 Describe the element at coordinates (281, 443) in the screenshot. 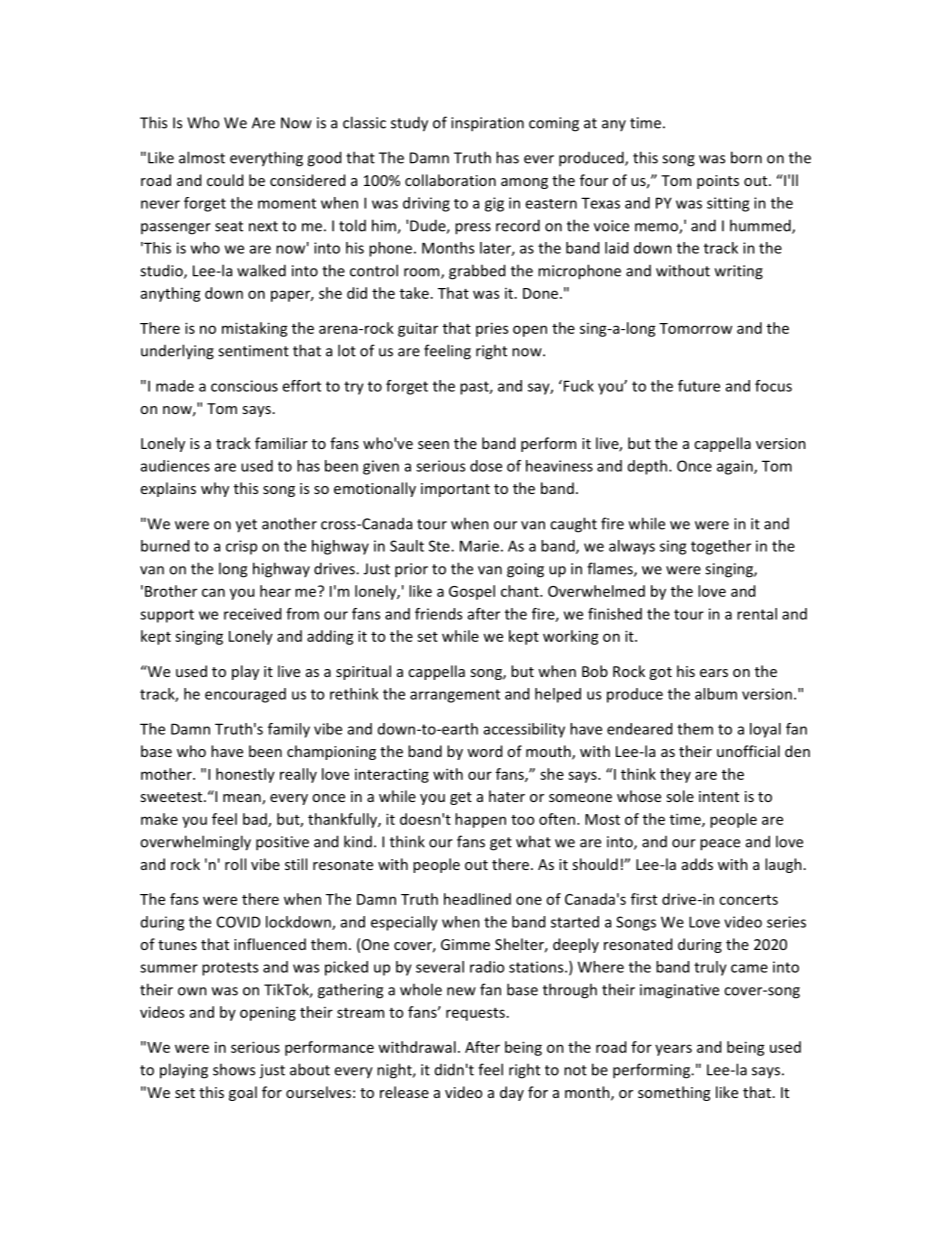

I see `familiar` at that location.
